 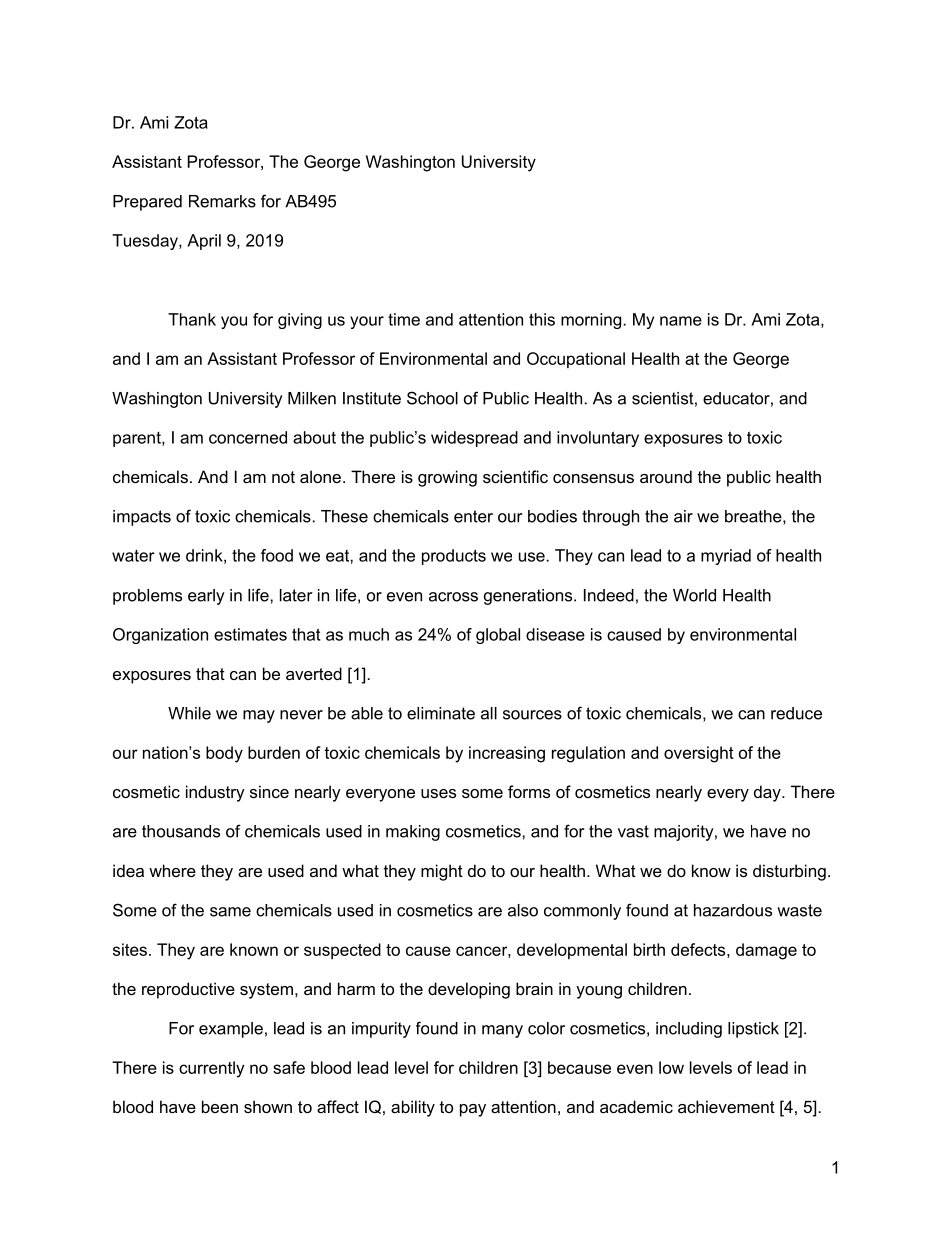 I want to click on April, so click(x=204, y=242).
